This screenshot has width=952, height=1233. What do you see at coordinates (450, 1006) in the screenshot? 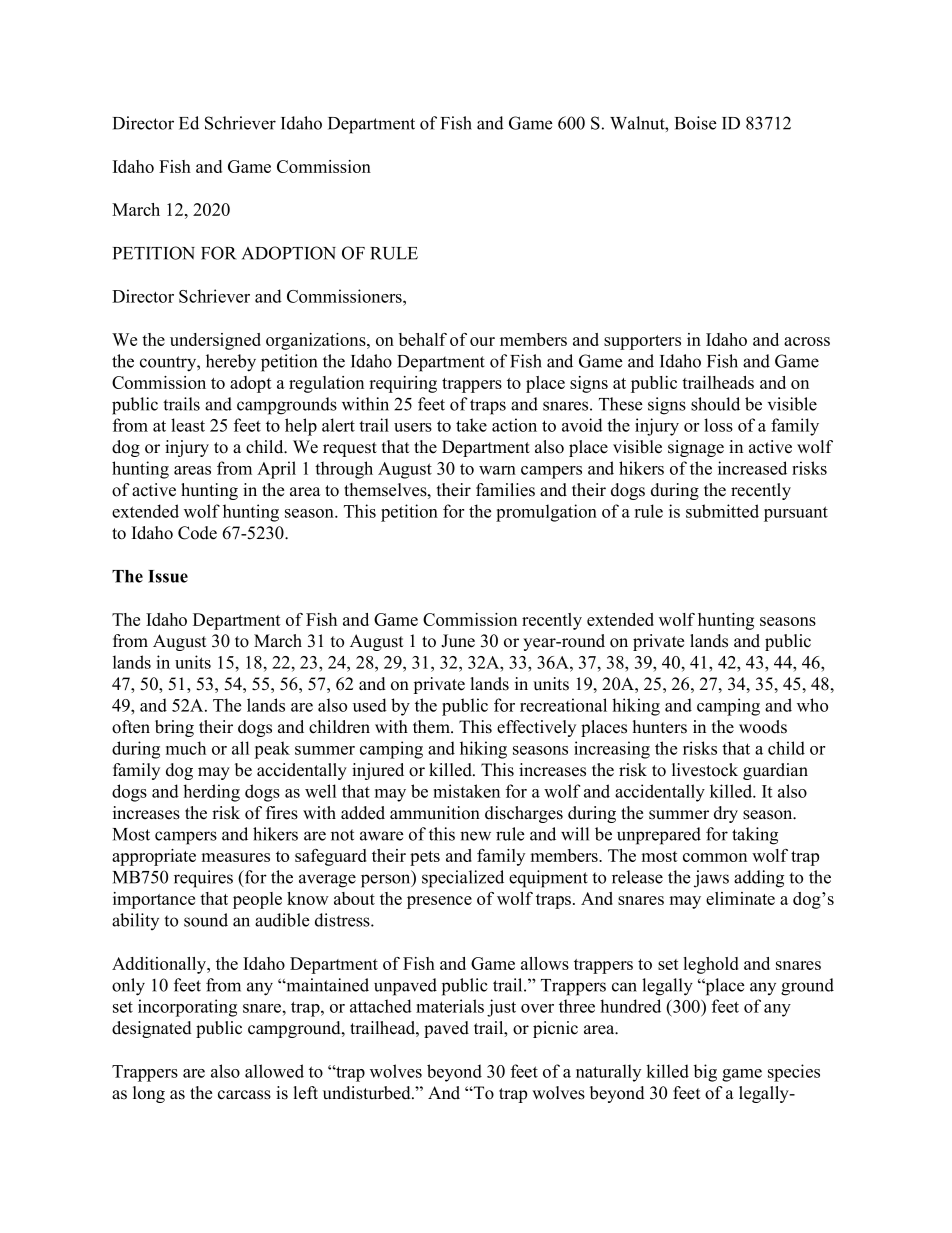
I see `materials` at bounding box center [450, 1006].
